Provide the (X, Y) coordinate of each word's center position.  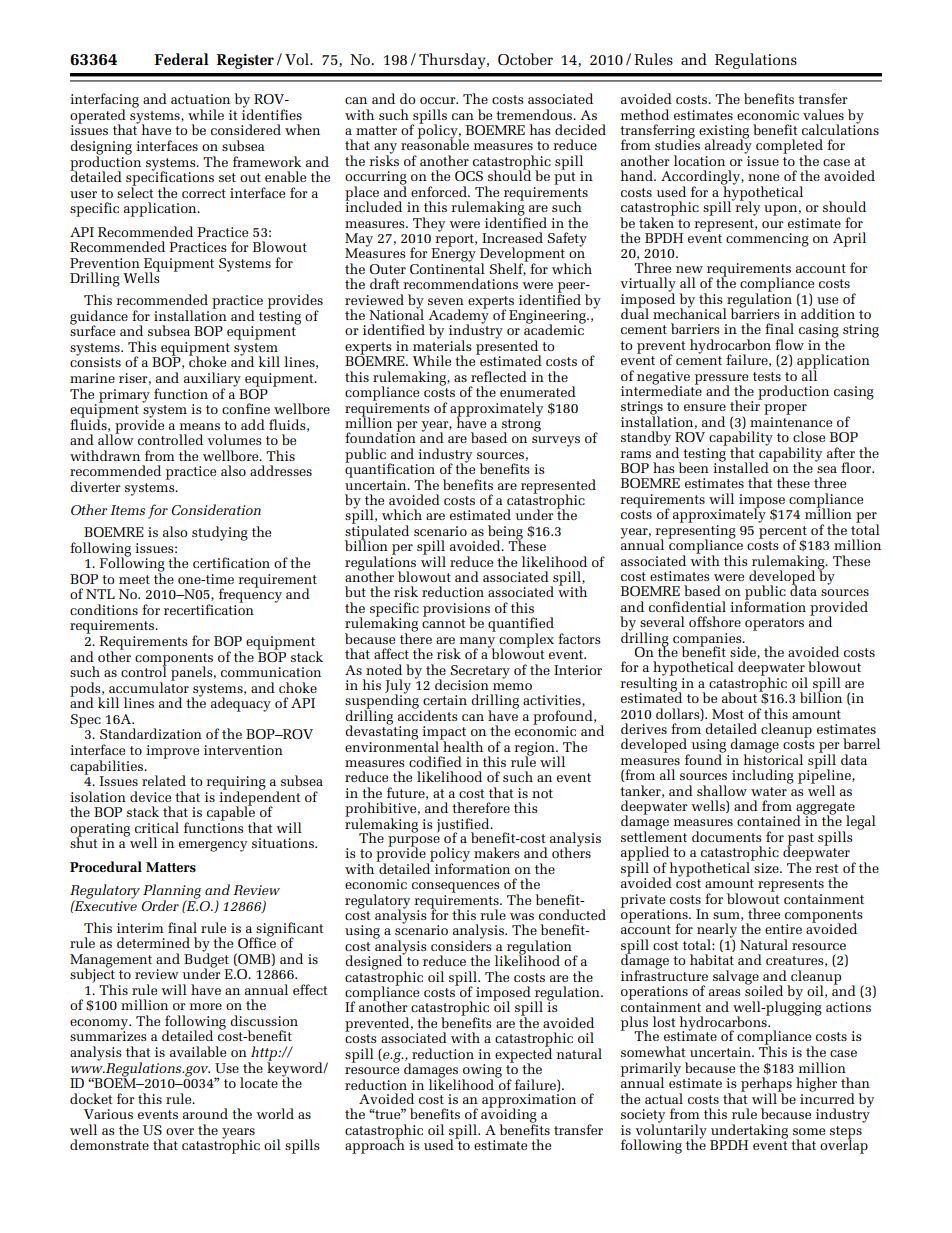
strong (521, 426)
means (200, 426)
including (763, 776)
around (205, 1113)
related (164, 780)
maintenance (791, 420)
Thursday (453, 61)
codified (435, 761)
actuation (200, 99)
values (823, 114)
